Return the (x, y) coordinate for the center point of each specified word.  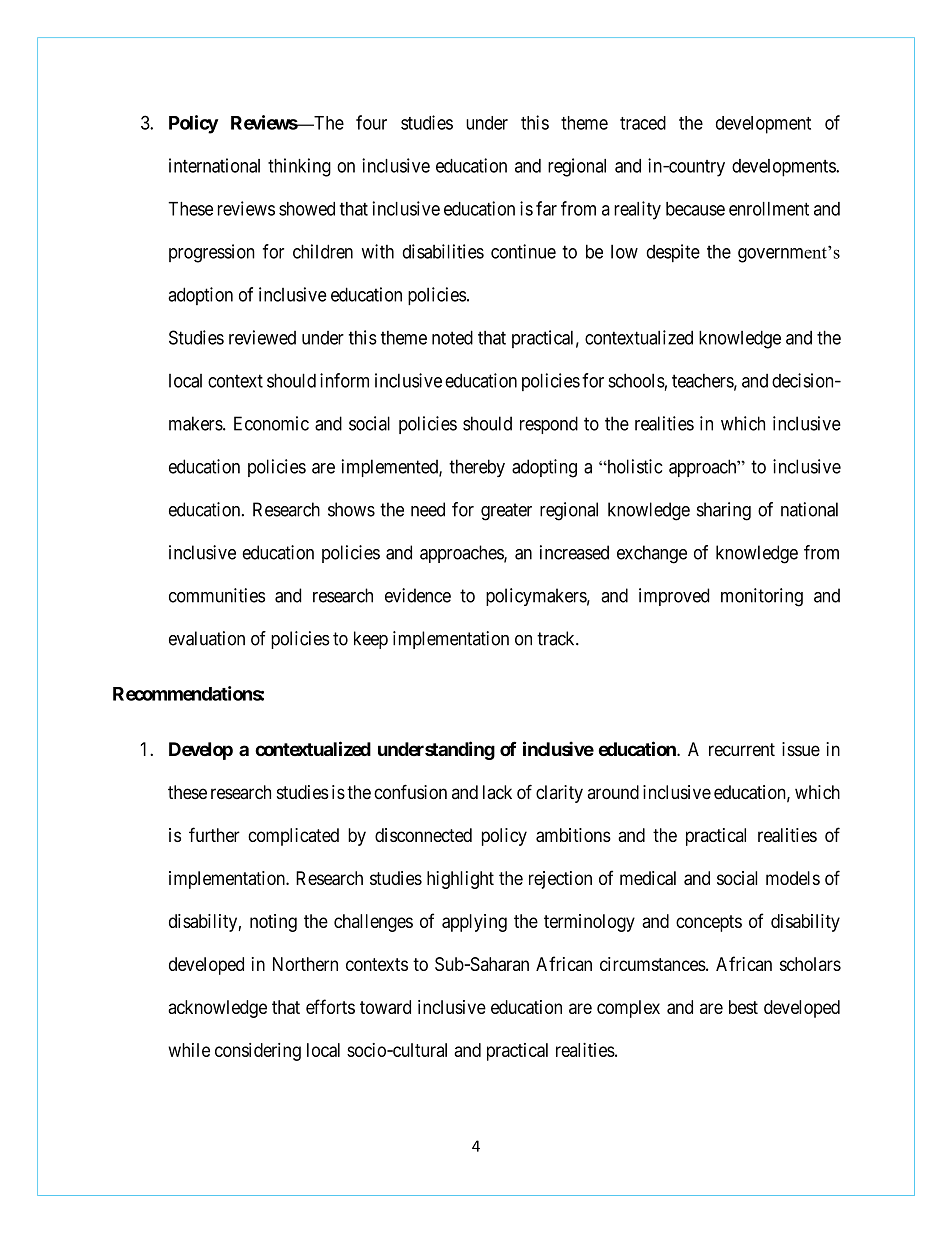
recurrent (742, 749)
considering (258, 1052)
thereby (477, 468)
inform (344, 380)
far (546, 208)
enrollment (769, 209)
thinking (299, 167)
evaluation (207, 638)
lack (497, 792)
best (743, 1007)
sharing (724, 511)
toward (385, 1007)
